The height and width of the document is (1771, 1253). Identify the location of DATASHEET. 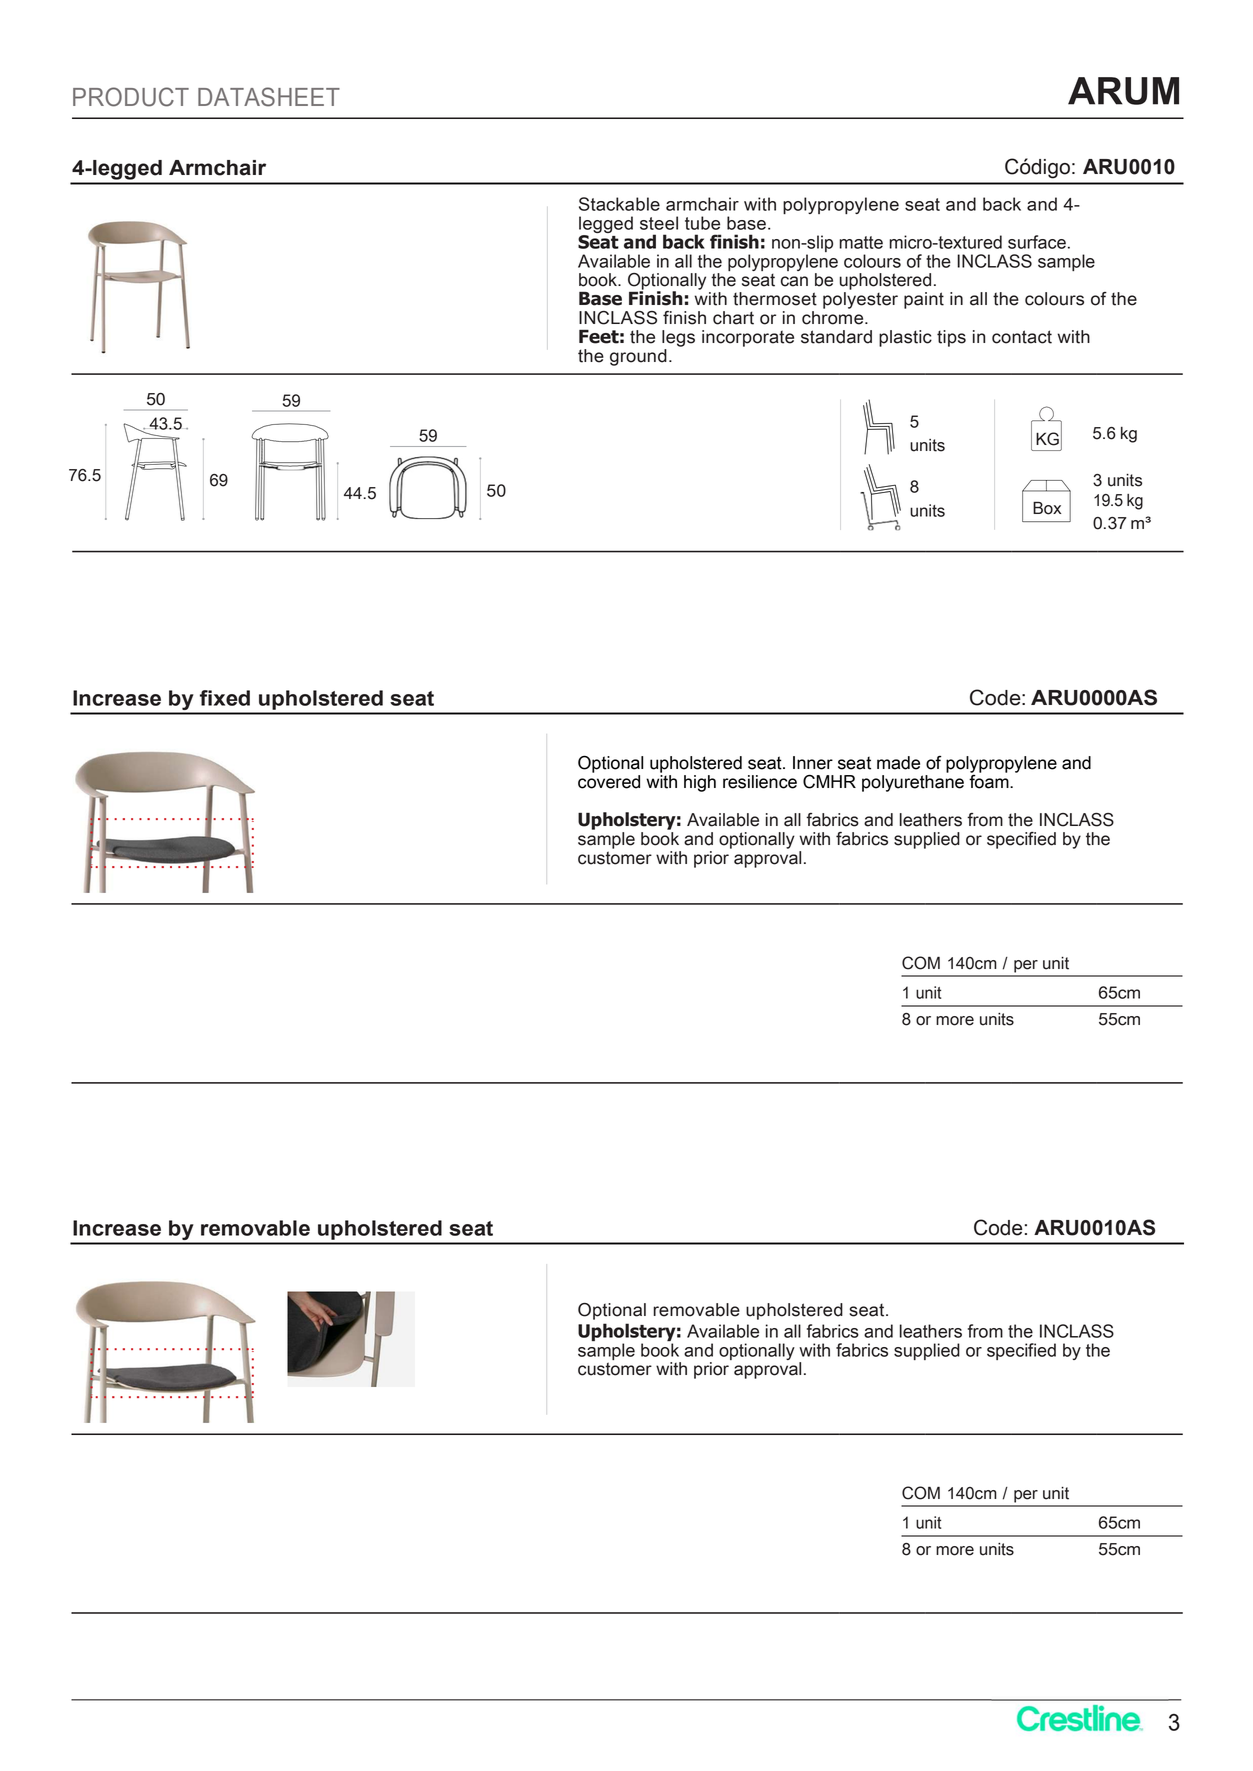
(269, 97).
